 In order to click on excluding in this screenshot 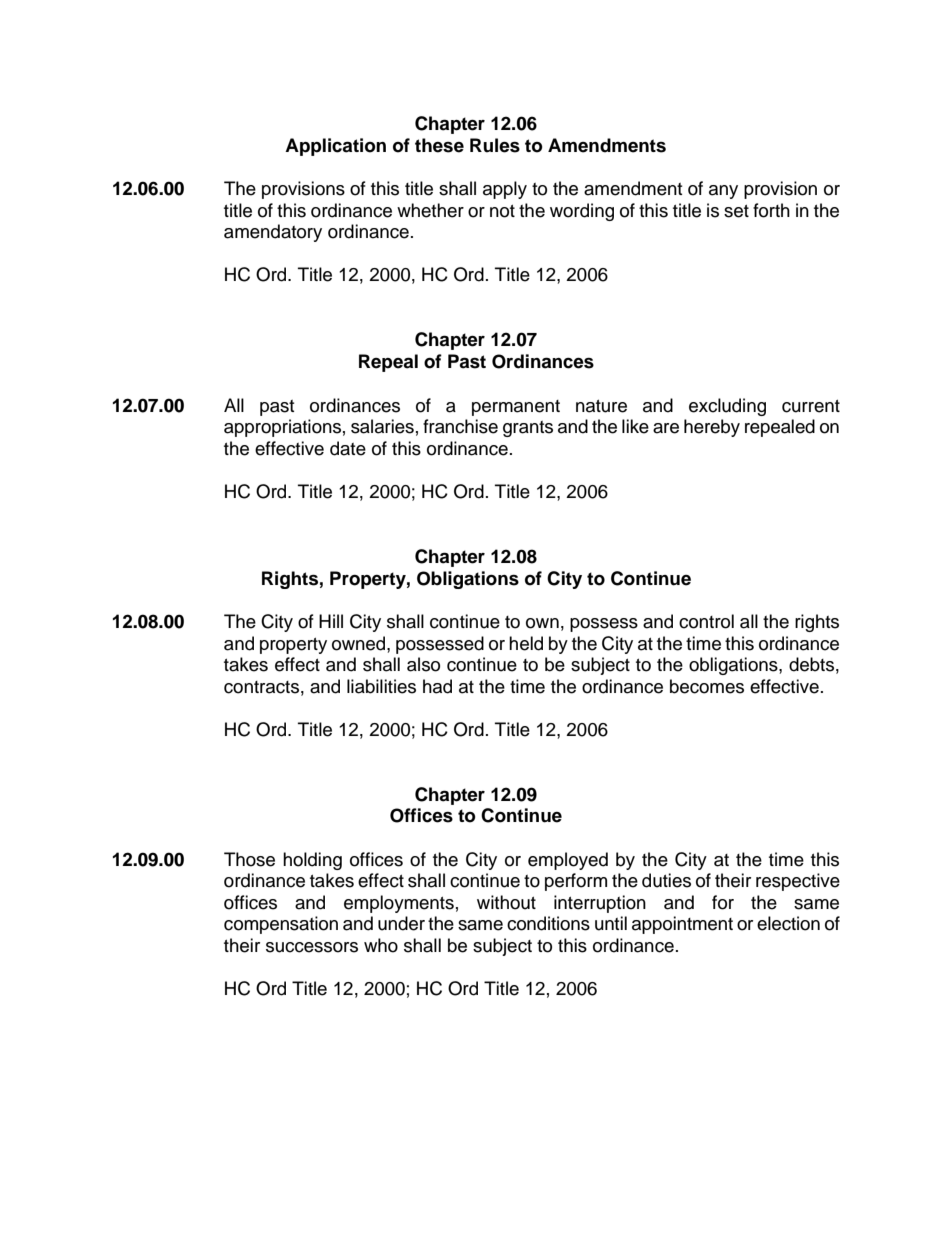, I will do `click(727, 407)`.
